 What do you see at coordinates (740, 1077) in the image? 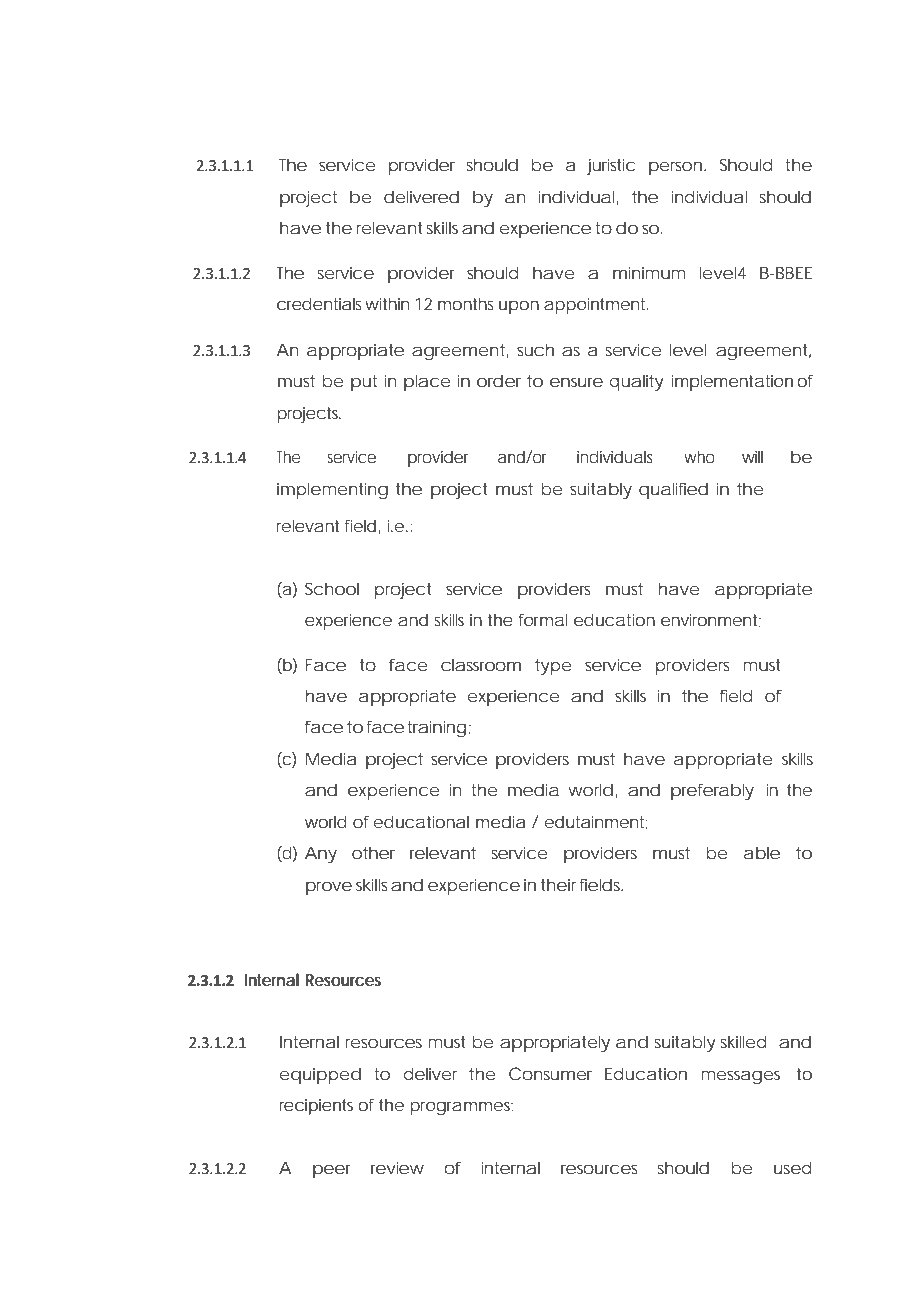
I see `messages` at bounding box center [740, 1077].
